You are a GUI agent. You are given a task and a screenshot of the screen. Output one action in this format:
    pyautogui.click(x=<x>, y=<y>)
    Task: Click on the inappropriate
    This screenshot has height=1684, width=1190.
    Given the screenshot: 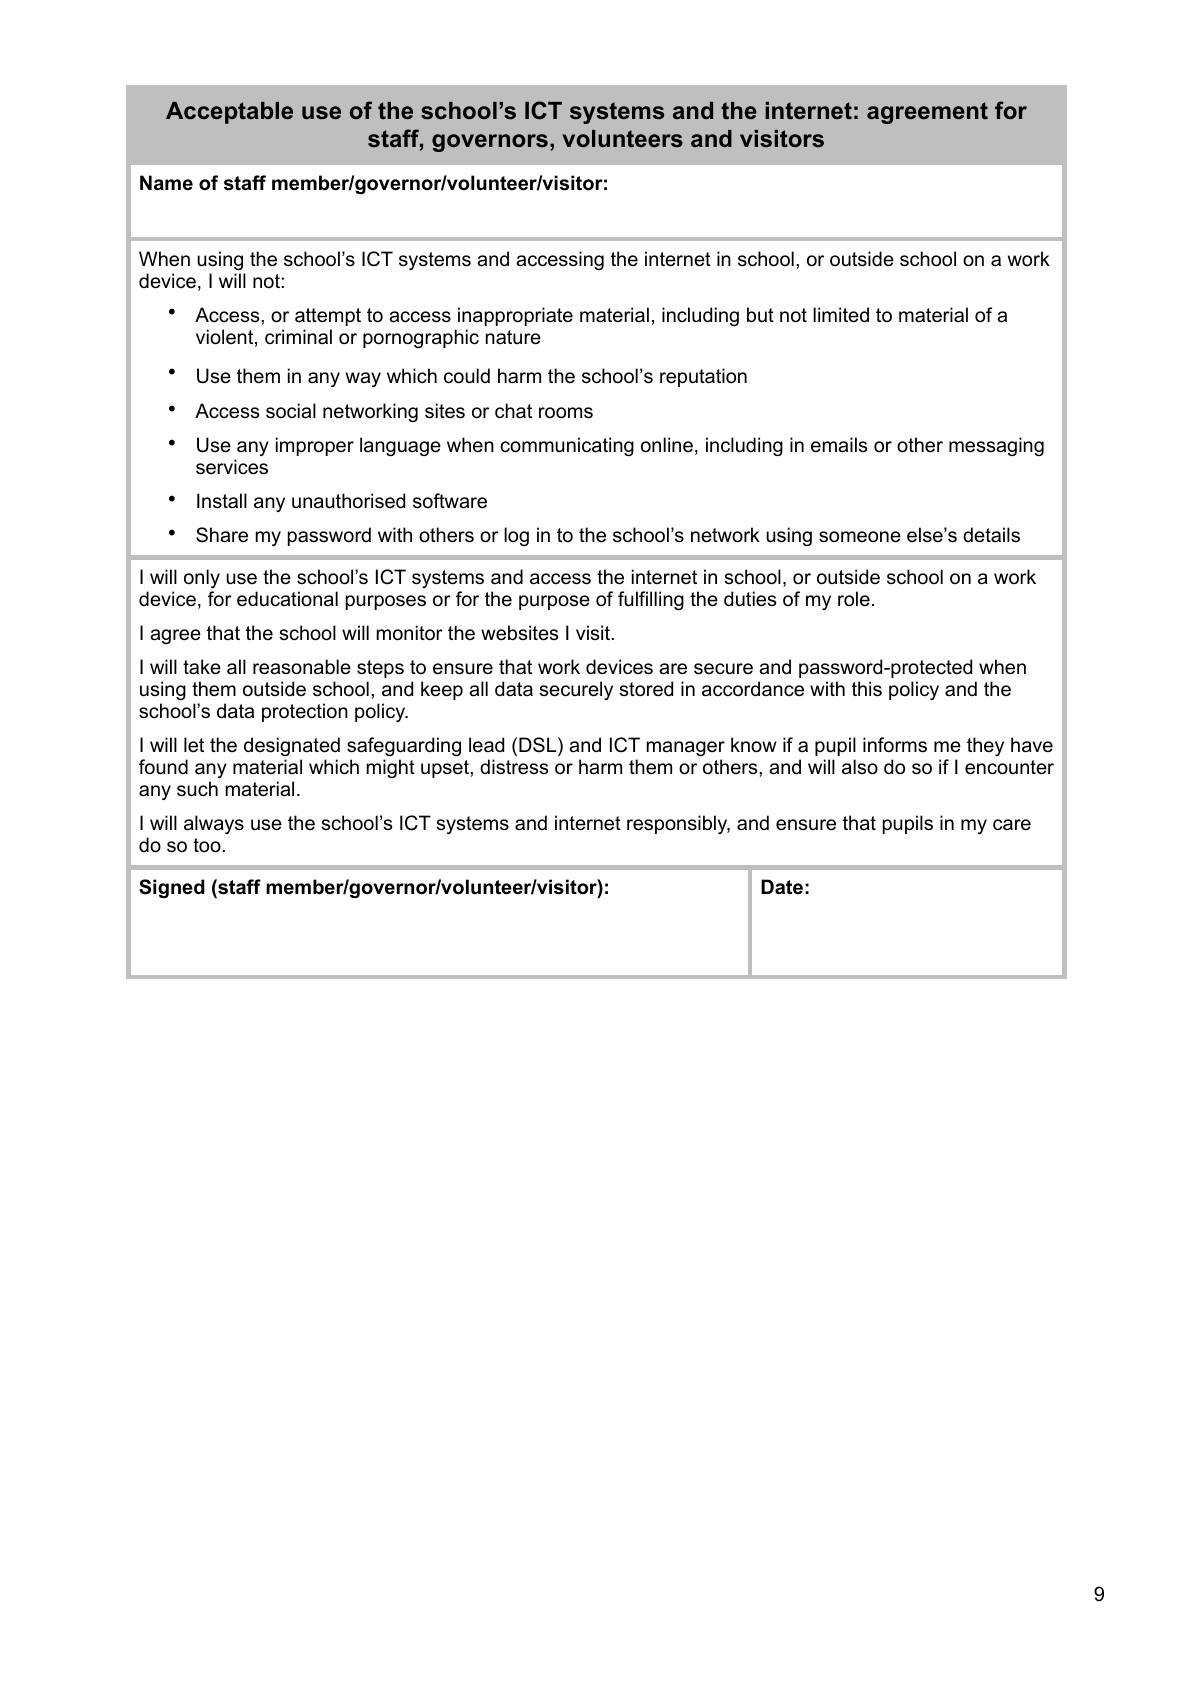 What is the action you would take?
    pyautogui.click(x=515, y=316)
